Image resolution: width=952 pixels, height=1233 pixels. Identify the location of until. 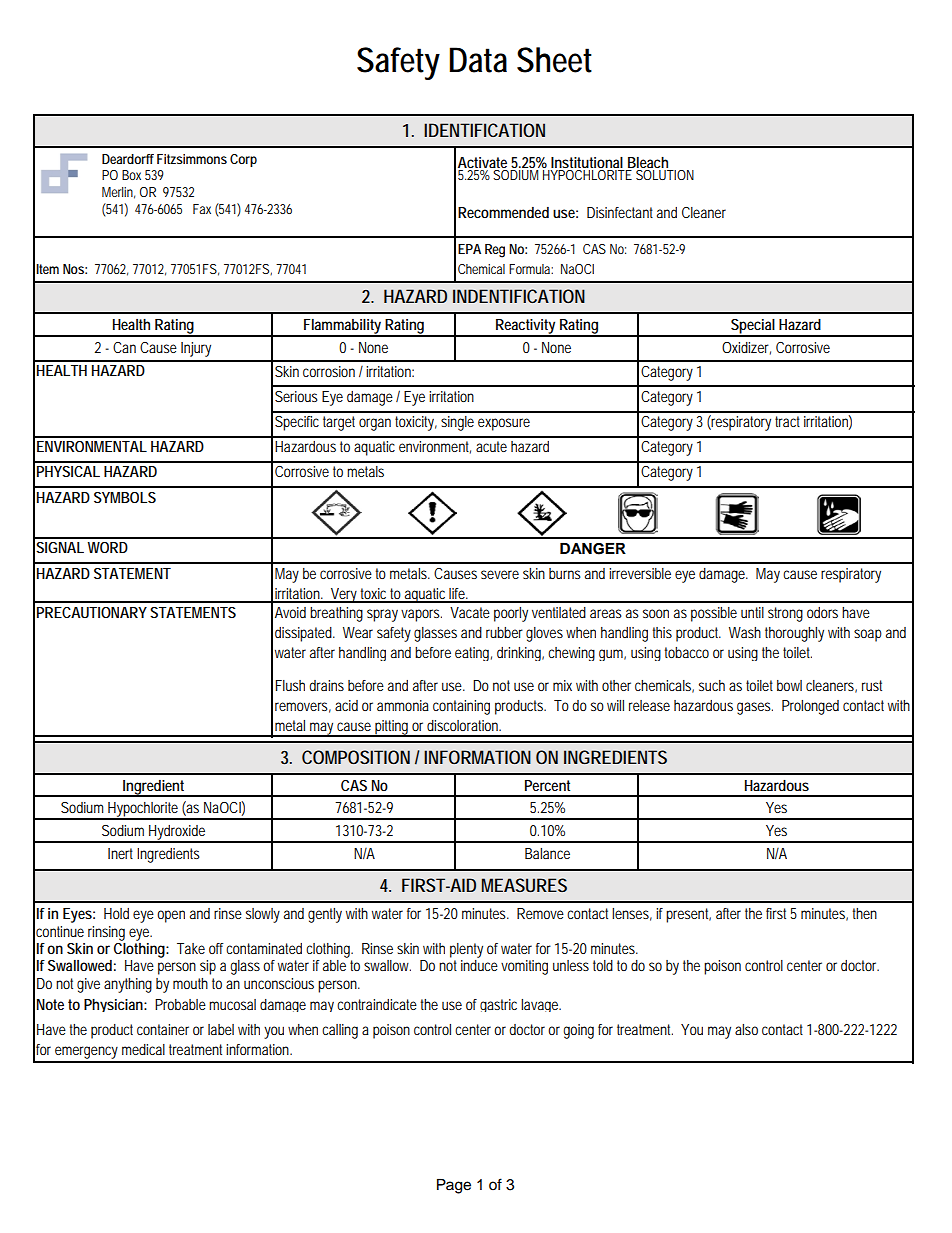
(752, 612).
